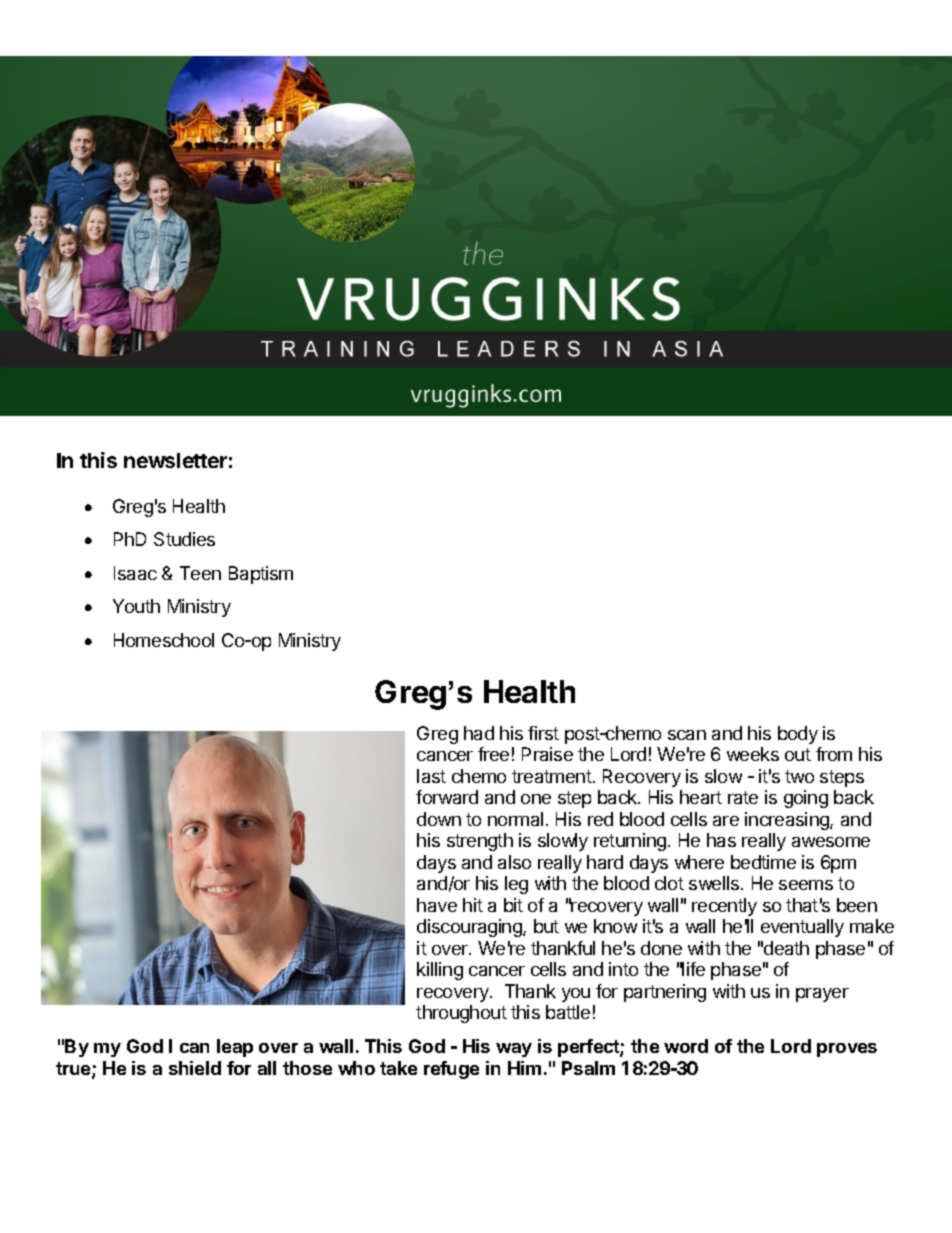 The height and width of the image is (1233, 952). What do you see at coordinates (261, 575) in the image?
I see `Baptism` at bounding box center [261, 575].
